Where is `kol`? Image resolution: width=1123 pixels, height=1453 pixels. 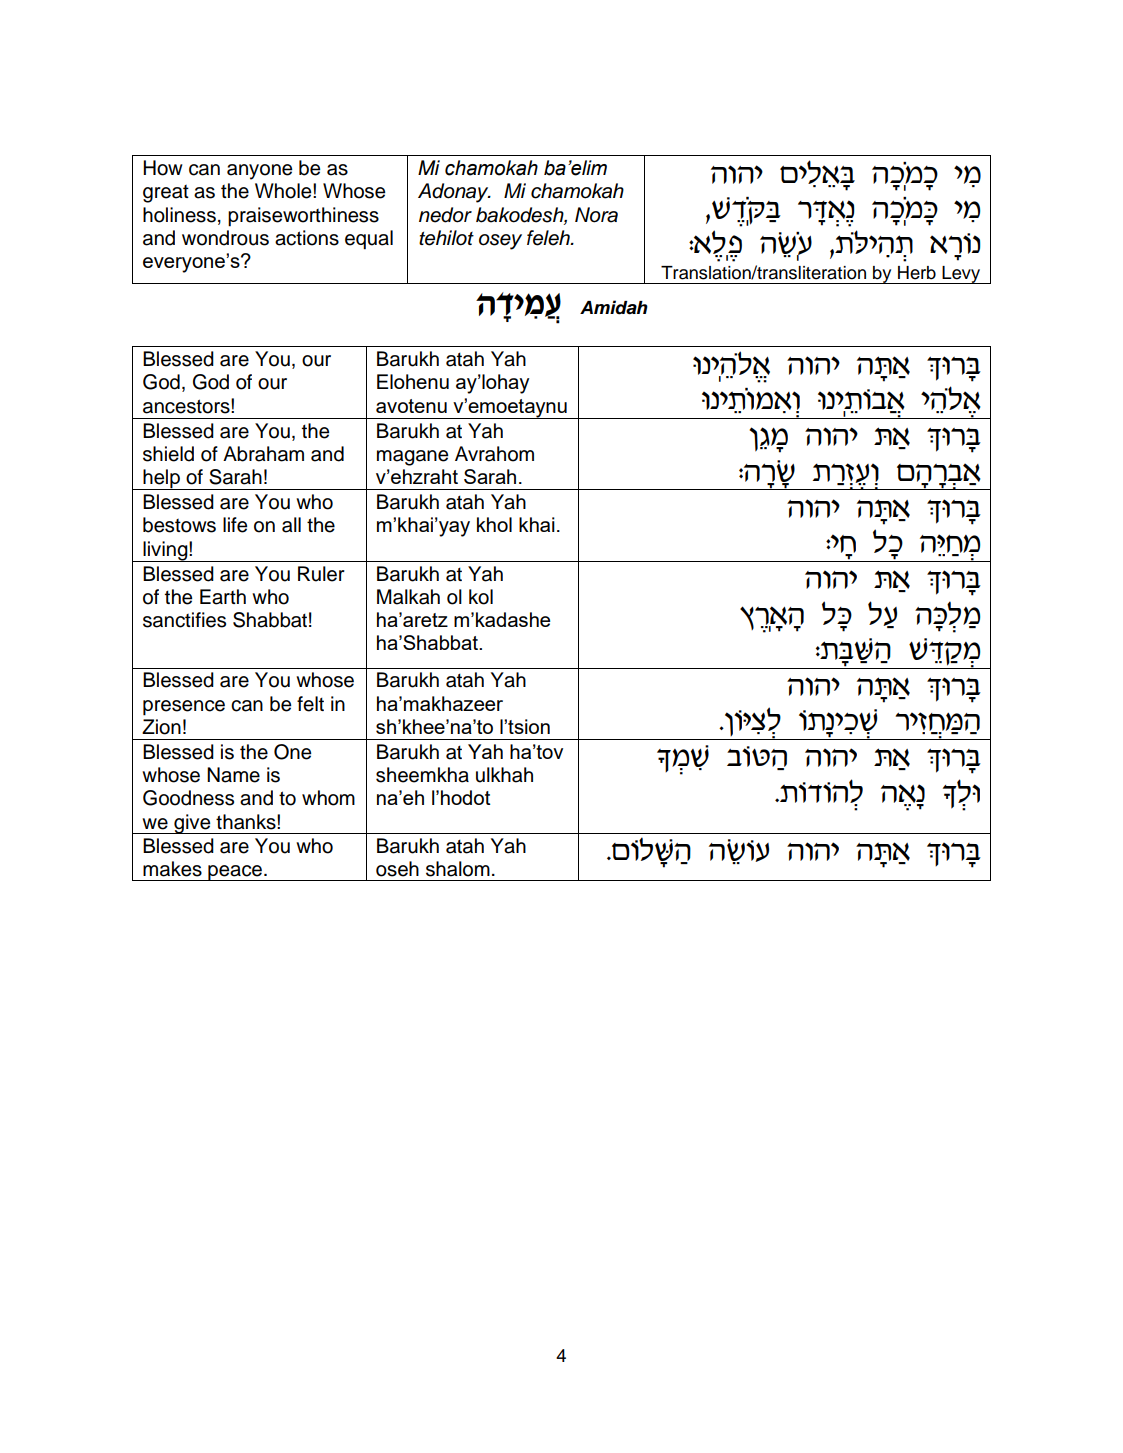
kol is located at coordinates (481, 597).
